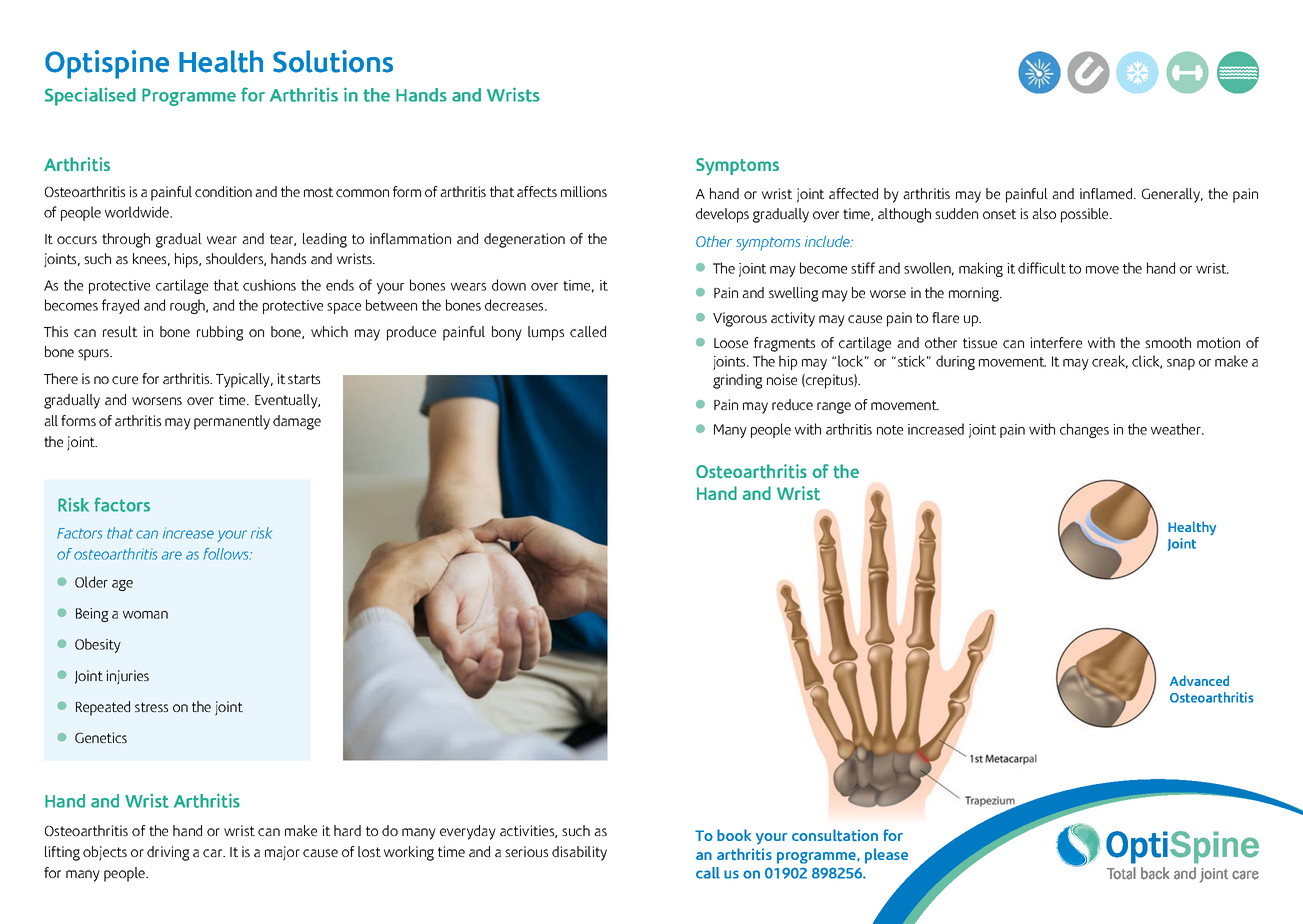  What do you see at coordinates (90, 97) in the image?
I see `Specialised` at bounding box center [90, 97].
